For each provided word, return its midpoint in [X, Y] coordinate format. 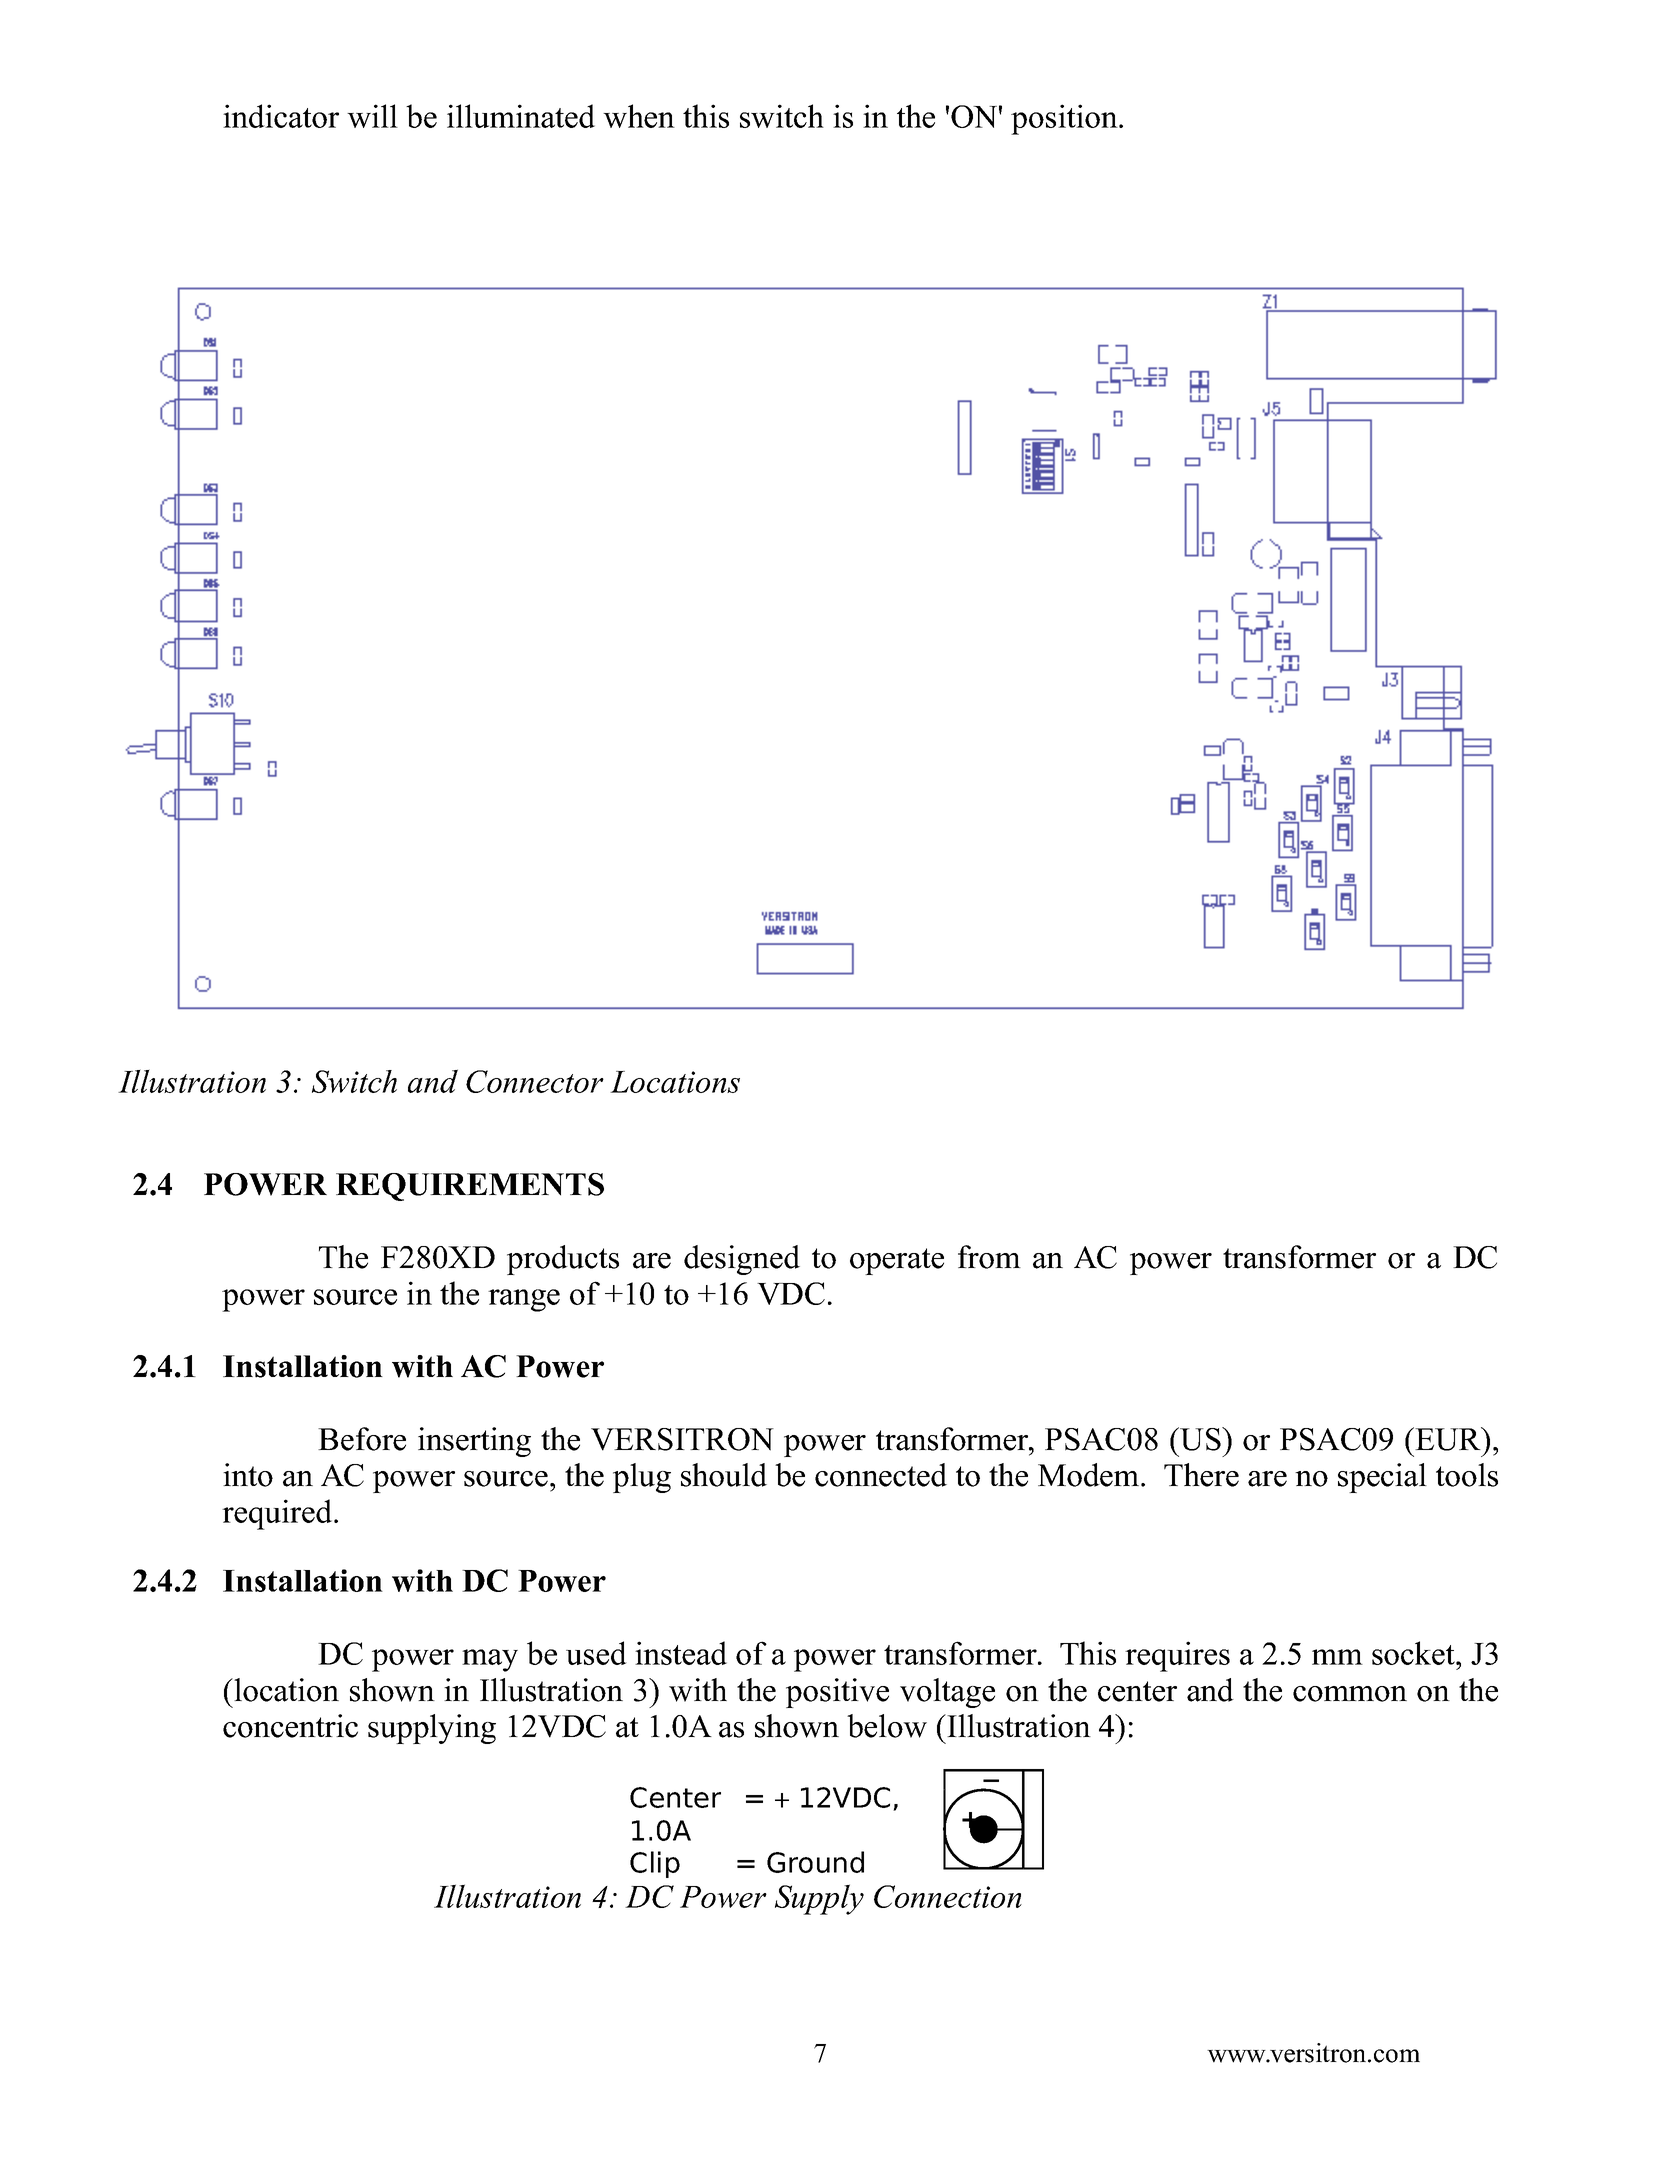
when [639, 116]
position [1065, 119]
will [372, 116]
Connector [535, 1081]
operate [897, 1261]
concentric [290, 1726]
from [989, 1257]
